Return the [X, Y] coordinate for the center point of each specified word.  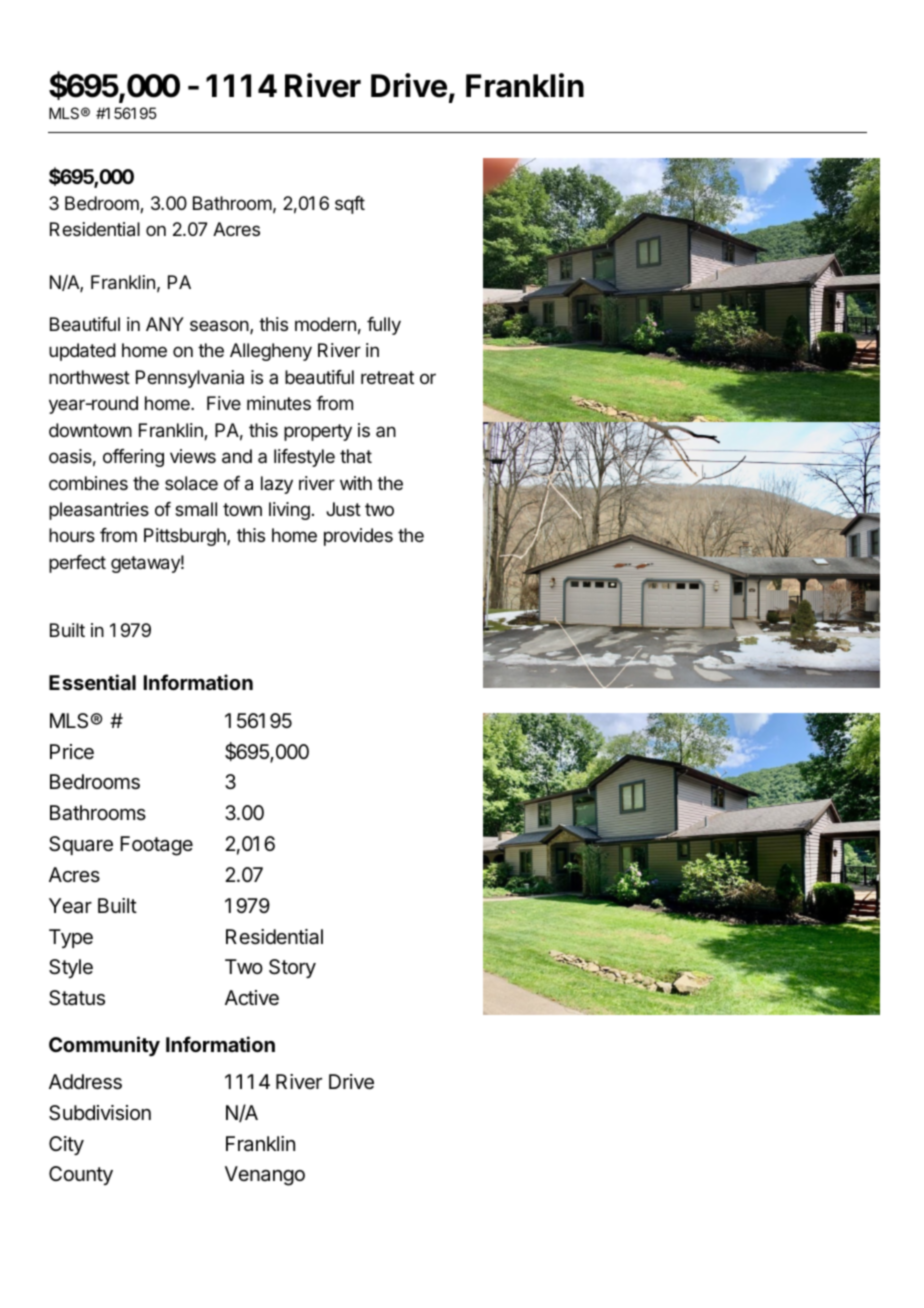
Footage [156, 846]
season [220, 327]
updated [82, 352]
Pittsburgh [186, 537]
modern [325, 324]
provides [358, 537]
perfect [77, 564]
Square [81, 845]
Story [292, 968]
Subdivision [100, 1113]
